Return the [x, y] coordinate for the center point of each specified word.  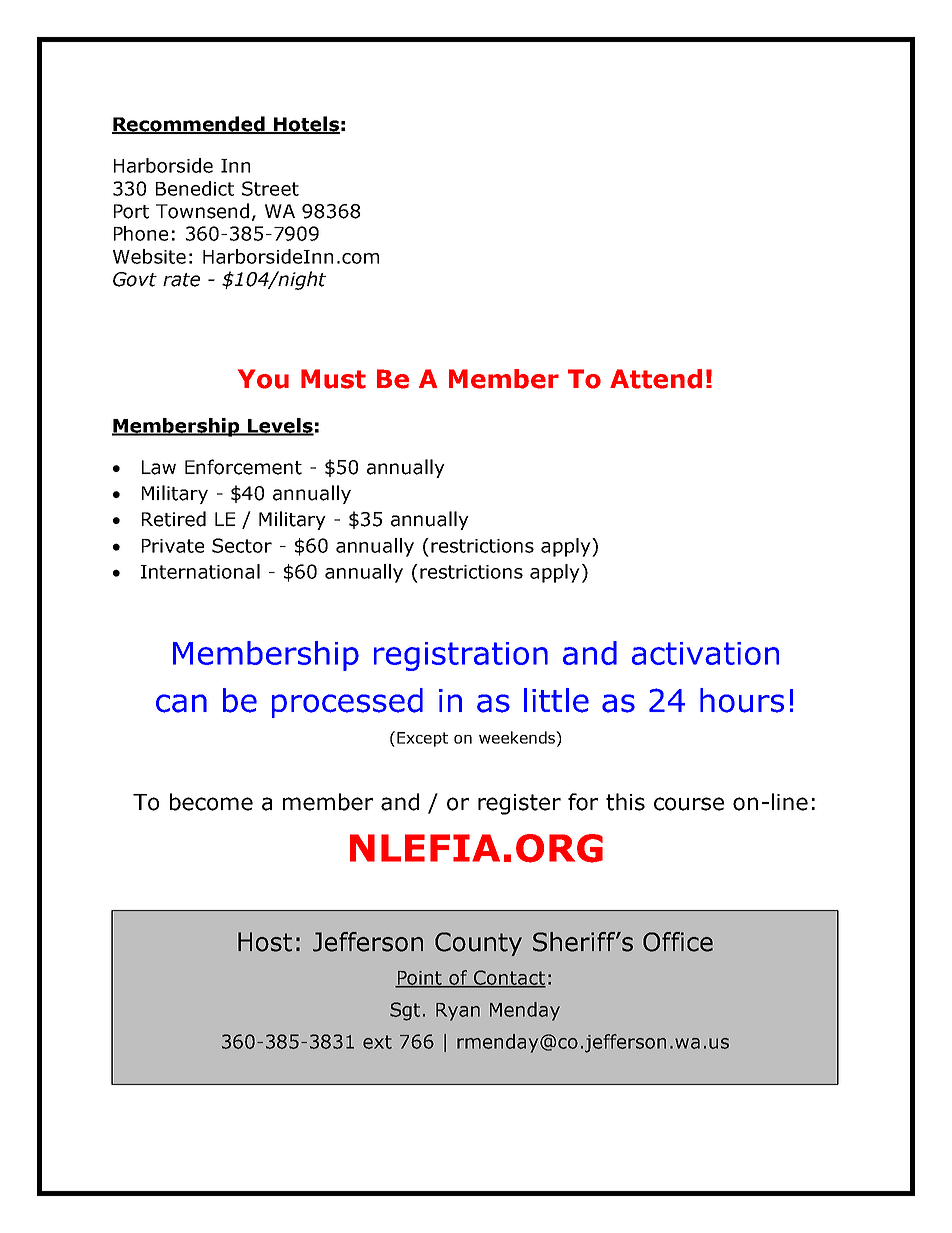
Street [270, 188]
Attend [656, 379]
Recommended [189, 125]
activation [705, 653]
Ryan [458, 1012]
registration [461, 656]
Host [265, 942]
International [200, 571]
